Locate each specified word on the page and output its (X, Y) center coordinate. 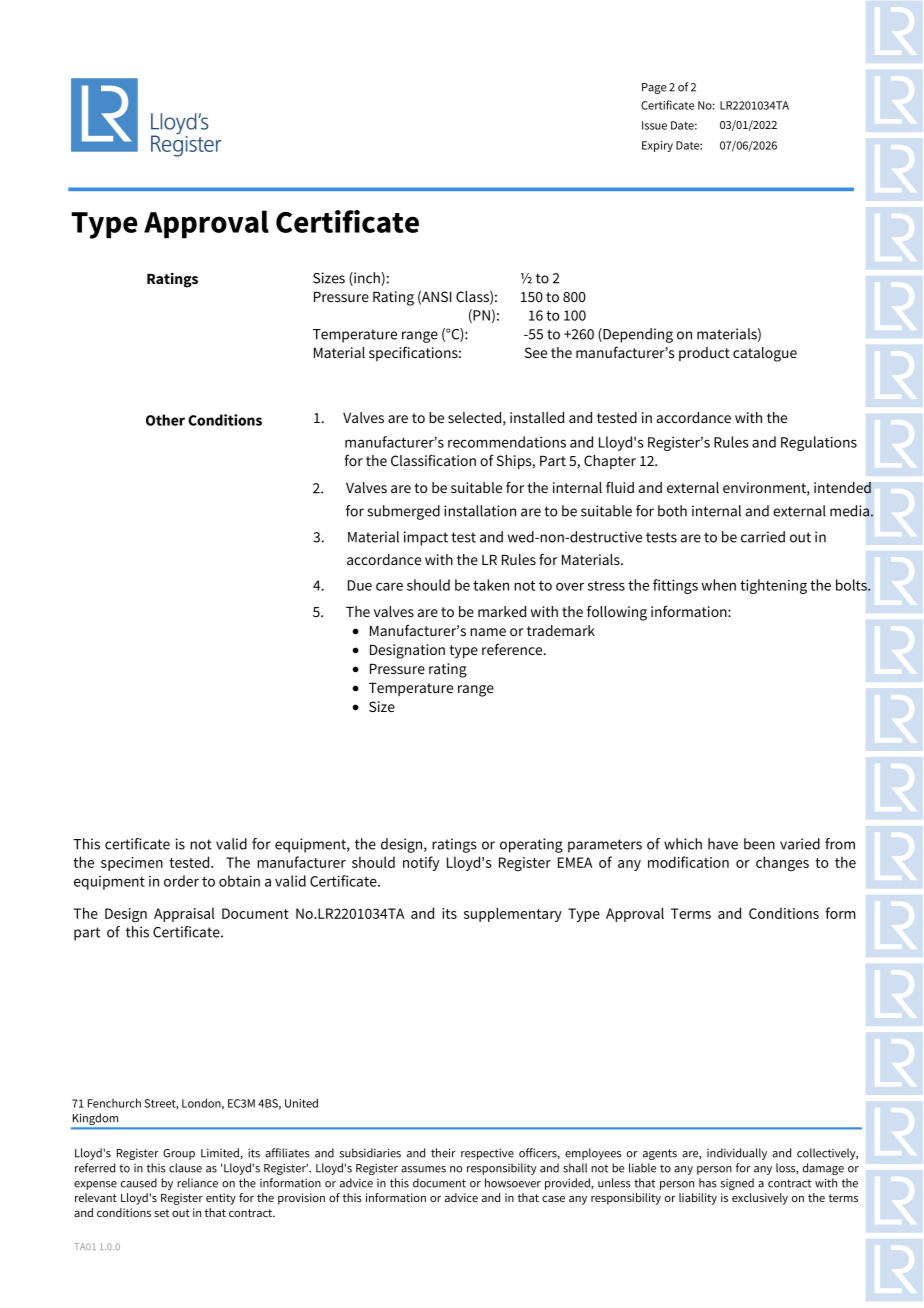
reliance (197, 1183)
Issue (654, 125)
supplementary (513, 914)
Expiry (657, 146)
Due (360, 585)
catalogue (765, 354)
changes (782, 864)
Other (165, 420)
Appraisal (184, 914)
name (488, 632)
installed (537, 417)
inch (367, 279)
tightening (773, 586)
